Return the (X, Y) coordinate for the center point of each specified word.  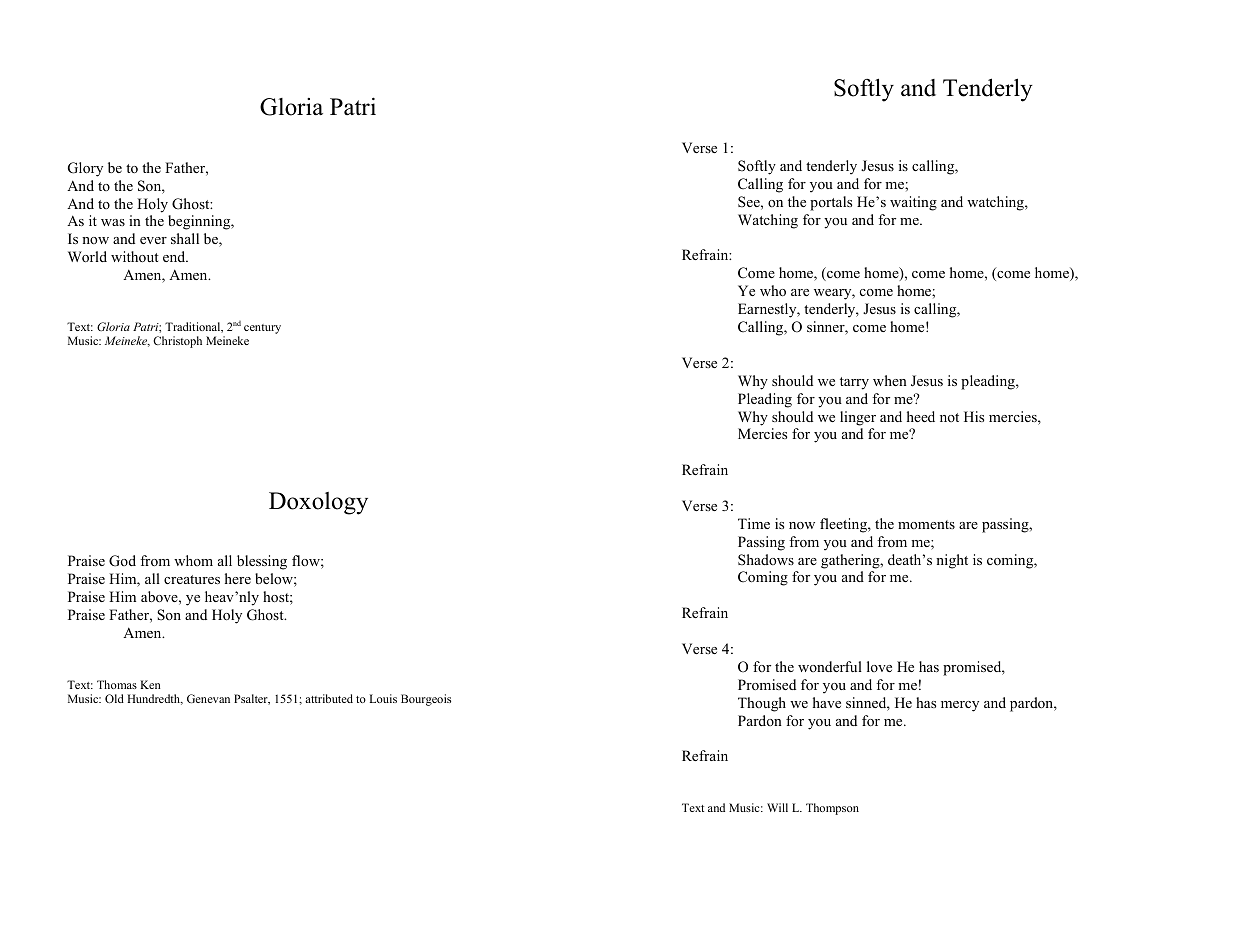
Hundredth (155, 699)
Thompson (832, 809)
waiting (913, 203)
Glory (85, 169)
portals (831, 203)
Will (777, 807)
